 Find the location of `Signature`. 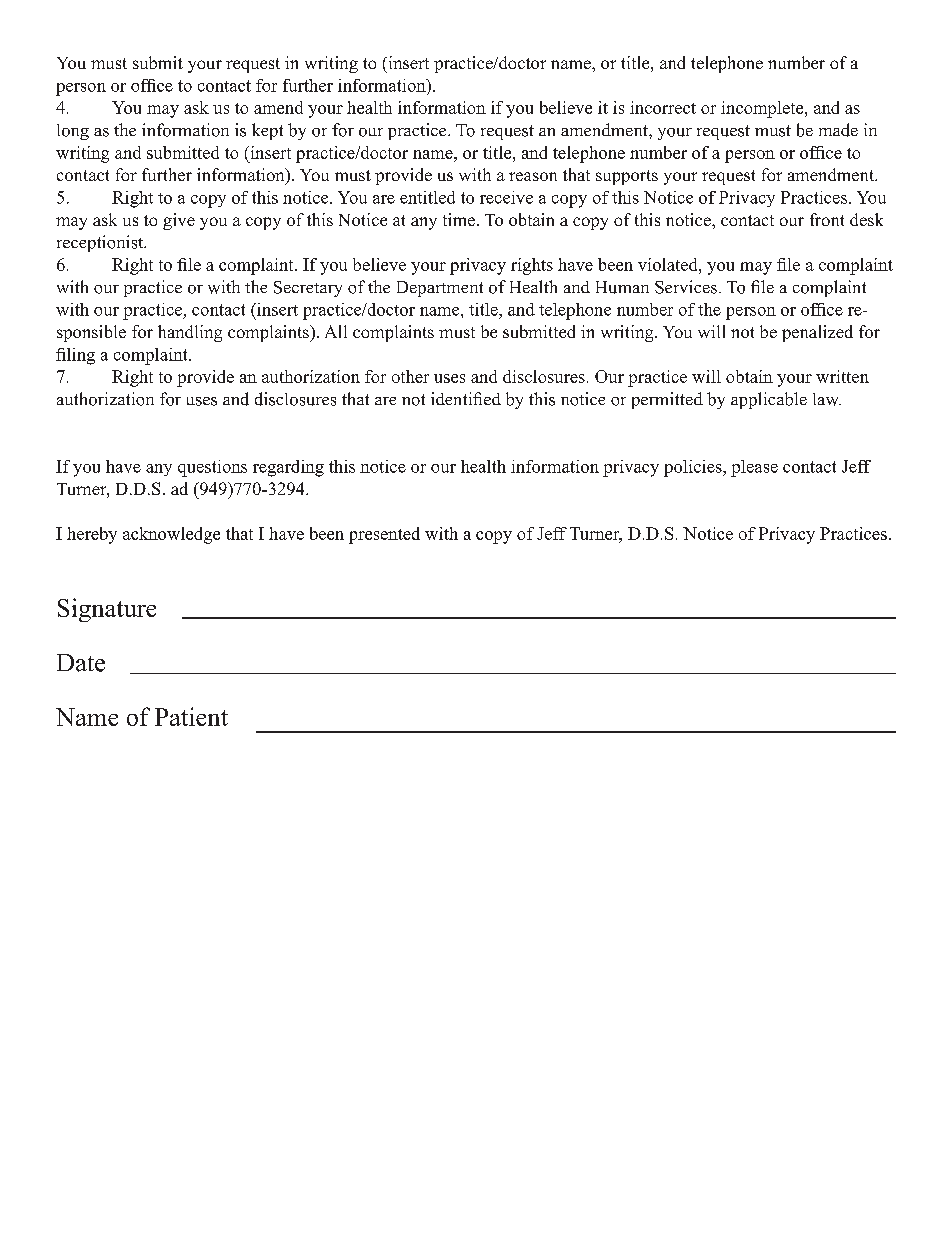

Signature is located at coordinates (107, 610).
